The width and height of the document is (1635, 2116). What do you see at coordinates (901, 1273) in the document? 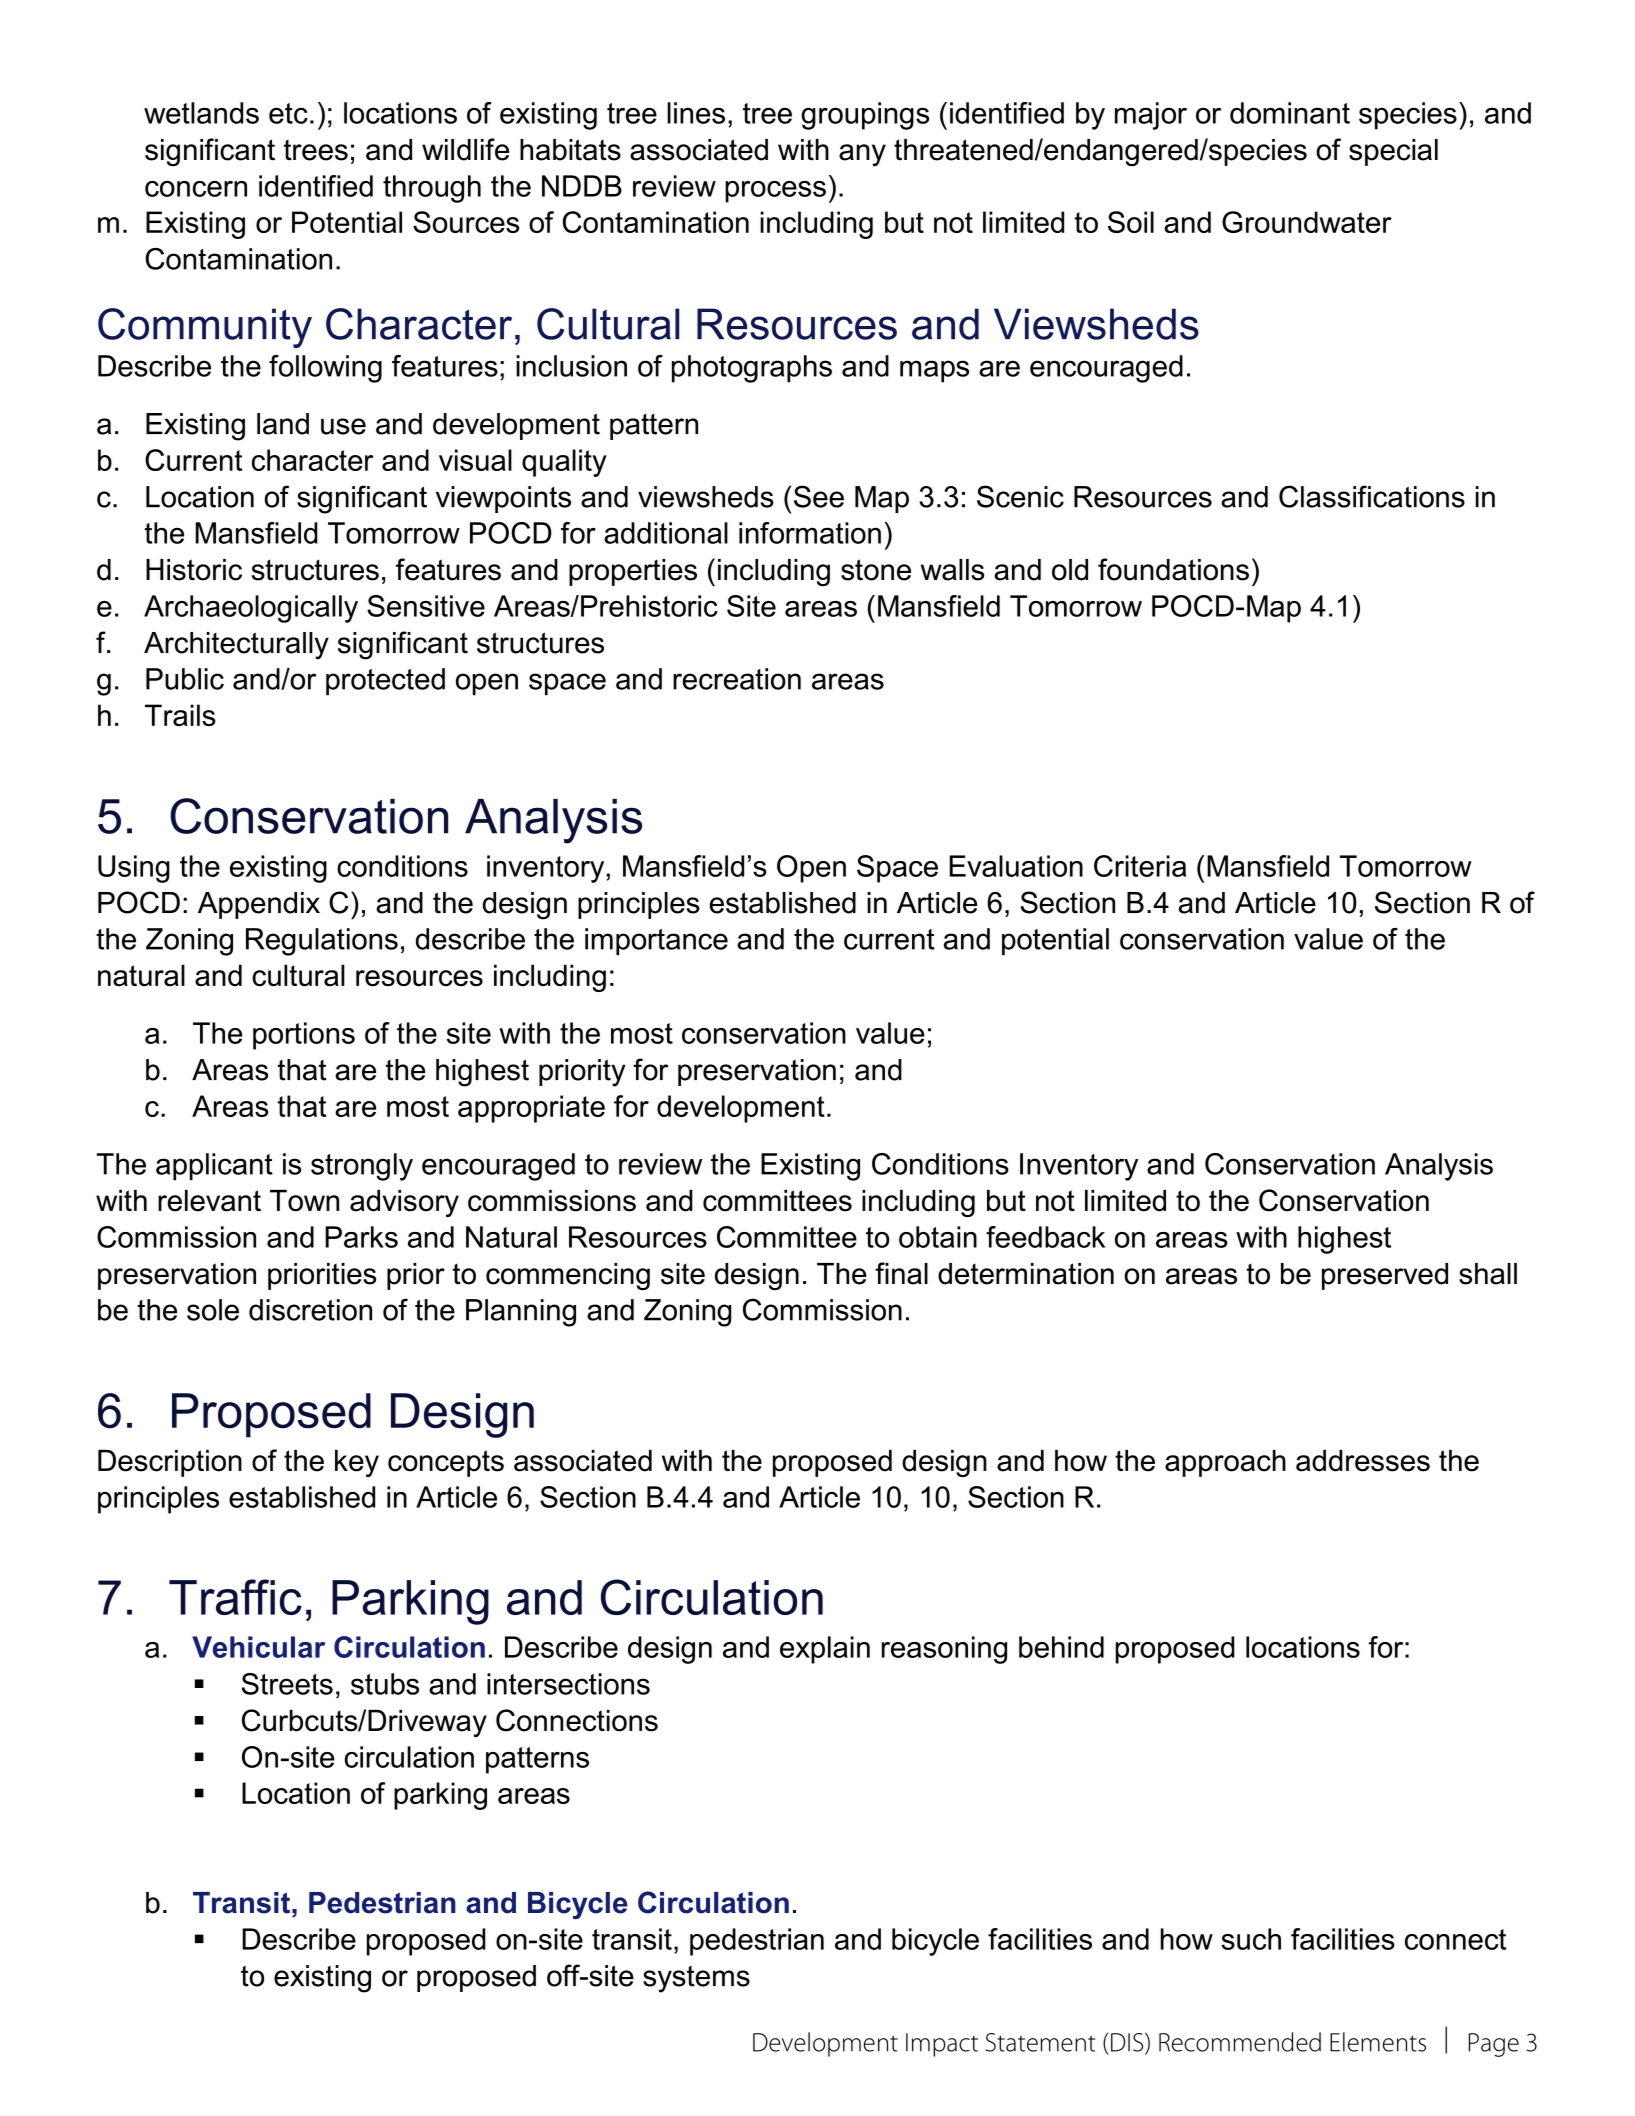
I see `final` at bounding box center [901, 1273].
